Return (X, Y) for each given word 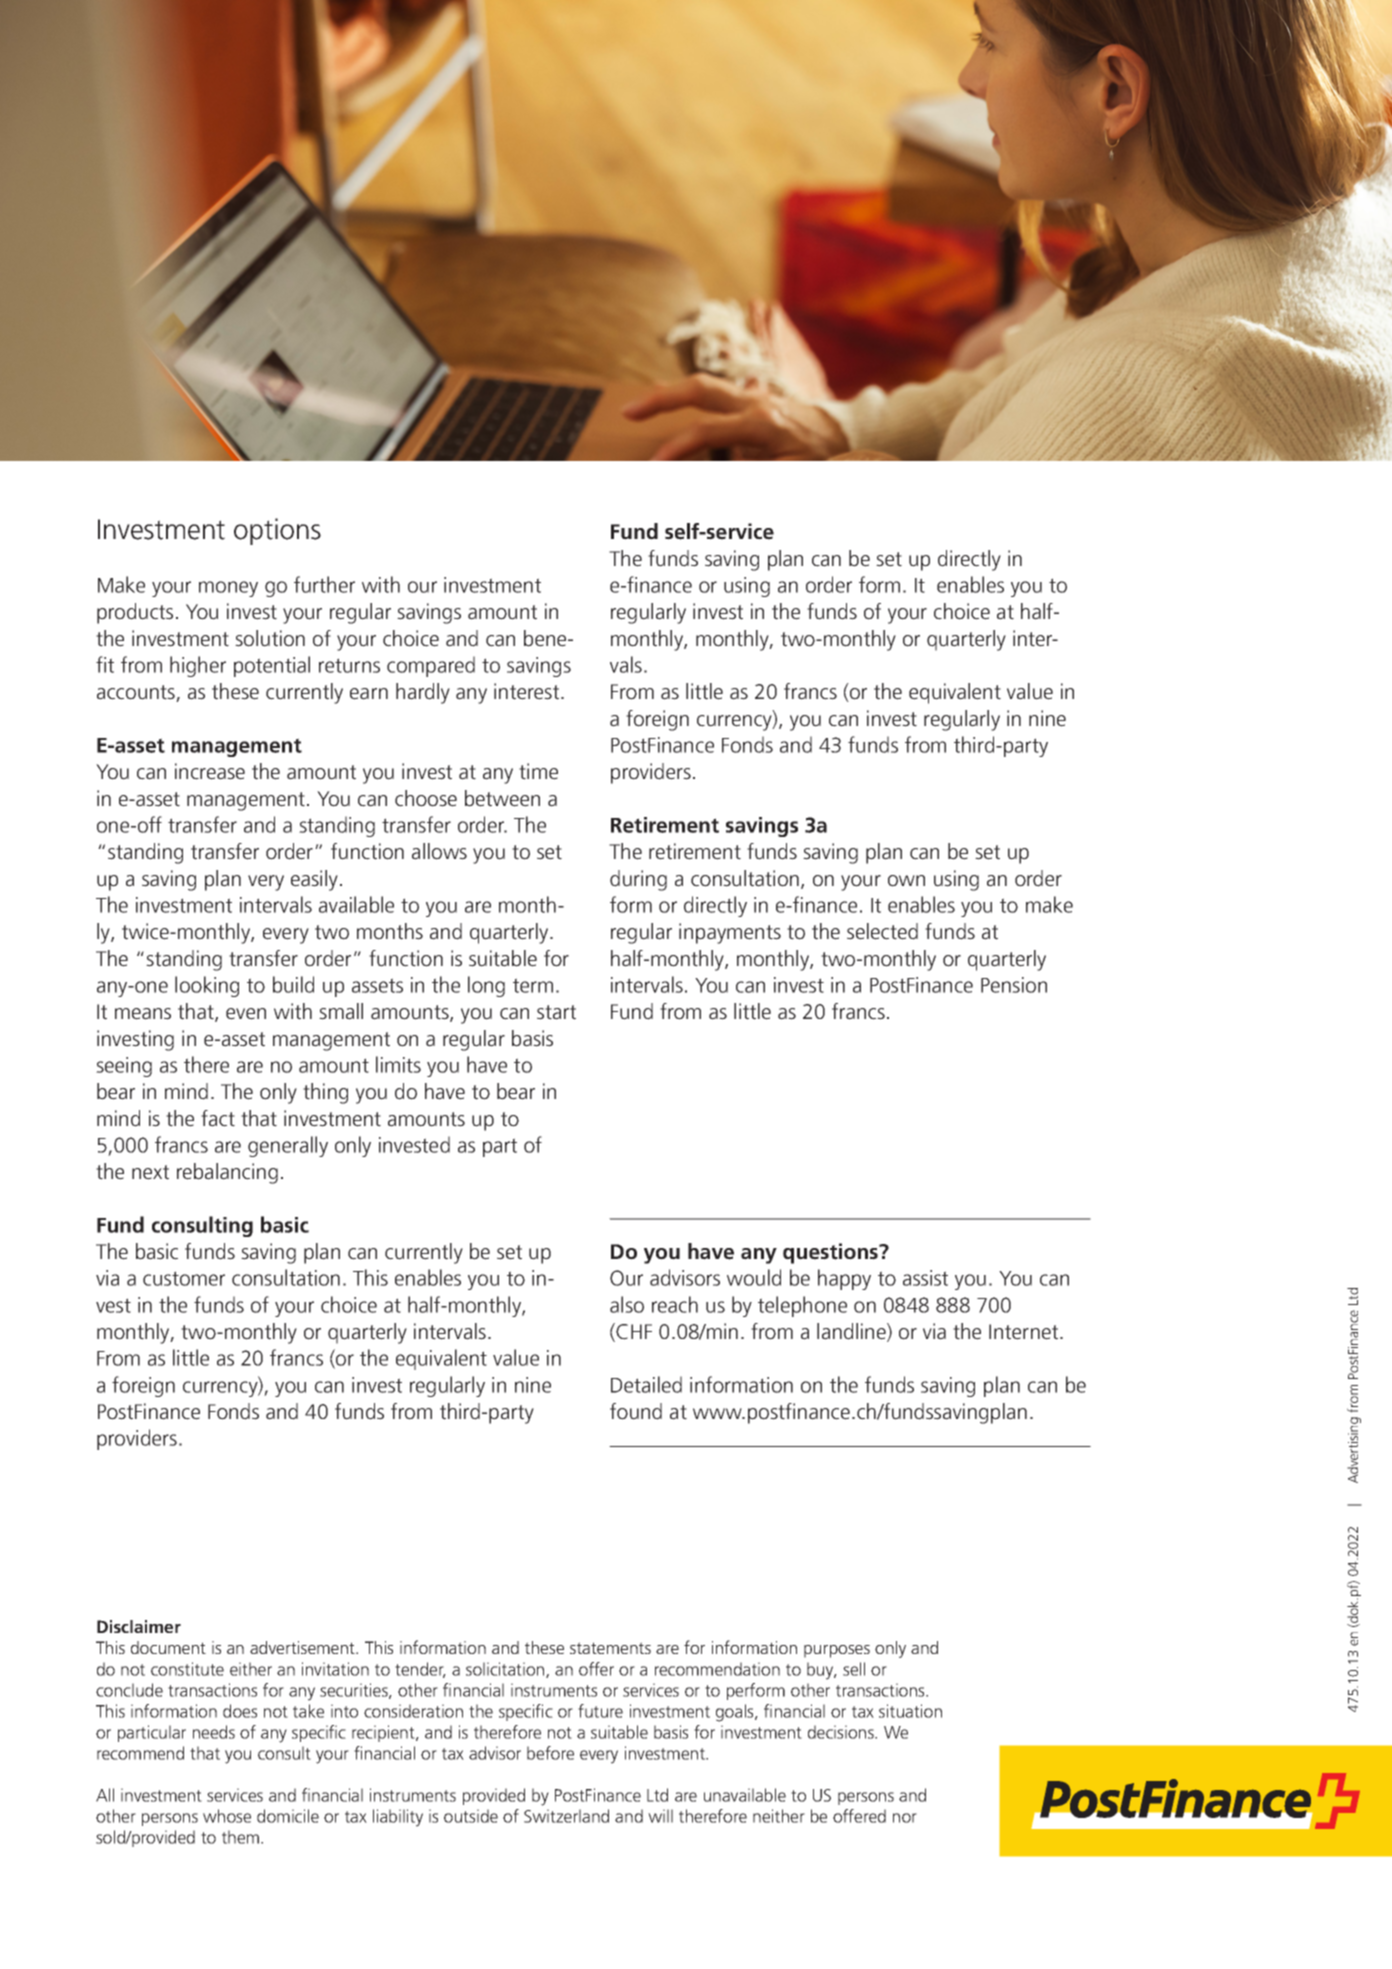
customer (184, 1278)
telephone (802, 1306)
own (906, 881)
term (533, 985)
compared (431, 666)
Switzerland (566, 1816)
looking (207, 986)
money (228, 589)
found (636, 1411)
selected (882, 931)
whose (227, 1816)
